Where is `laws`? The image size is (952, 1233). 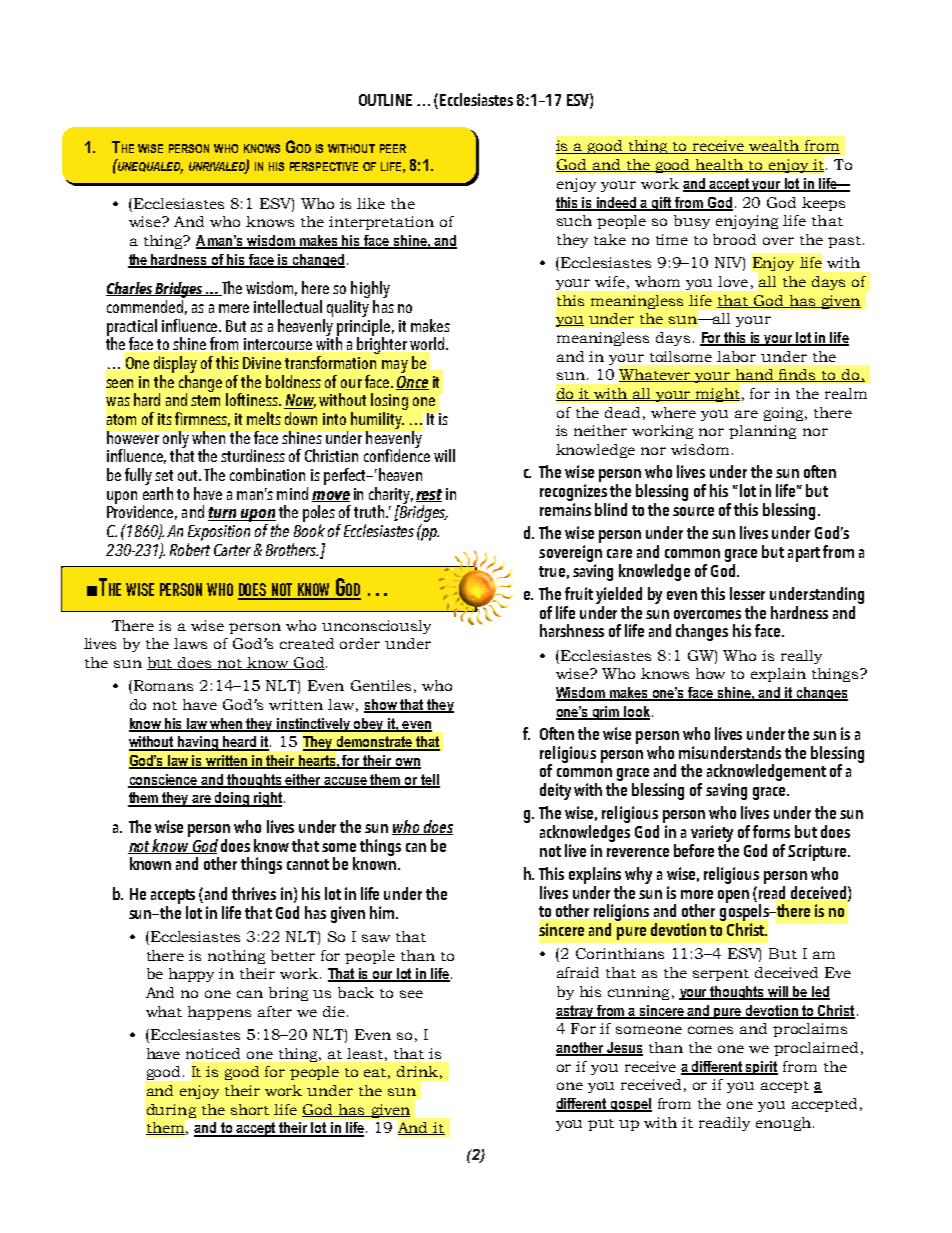 laws is located at coordinates (190, 643).
